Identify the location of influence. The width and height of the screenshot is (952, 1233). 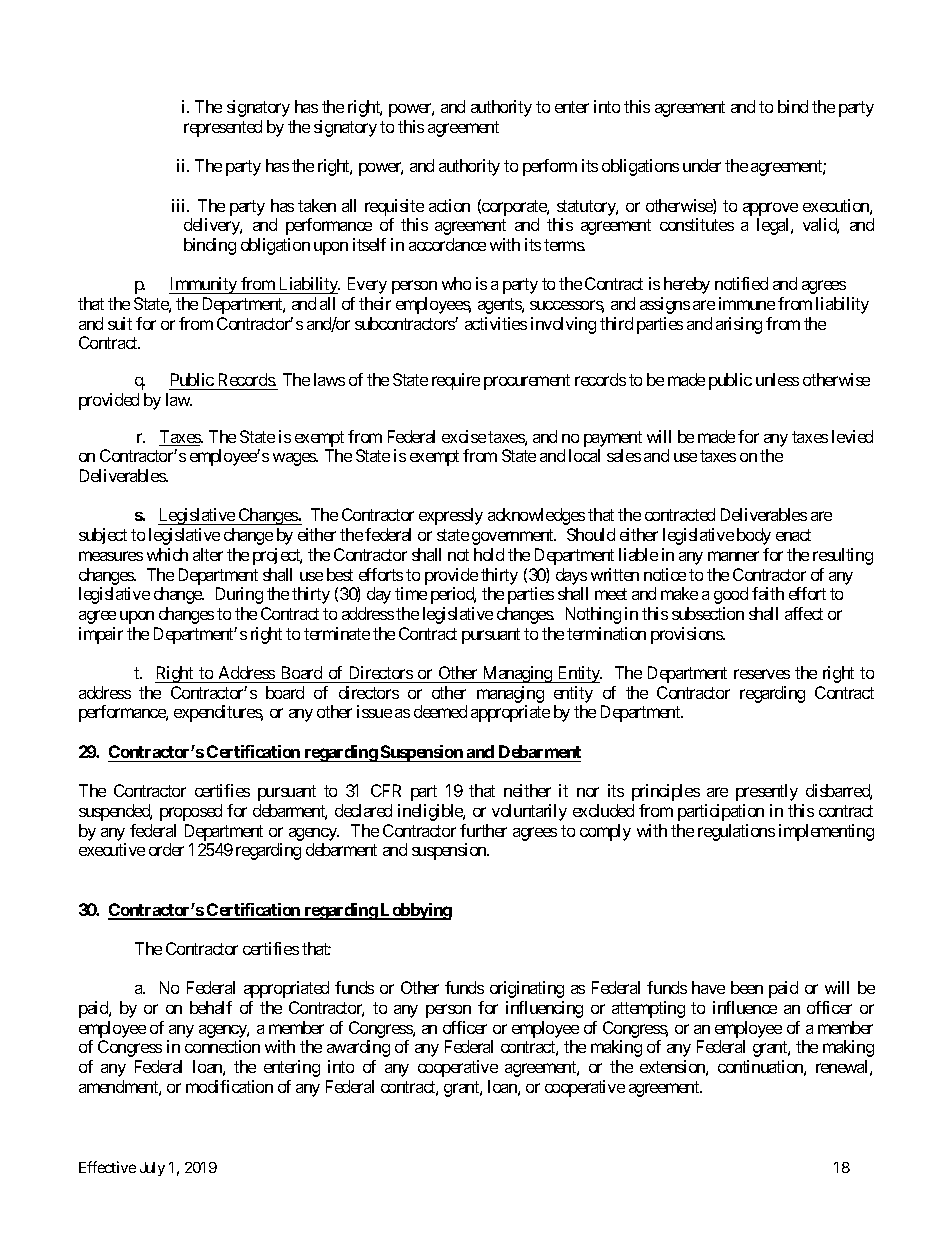
(745, 1007).
